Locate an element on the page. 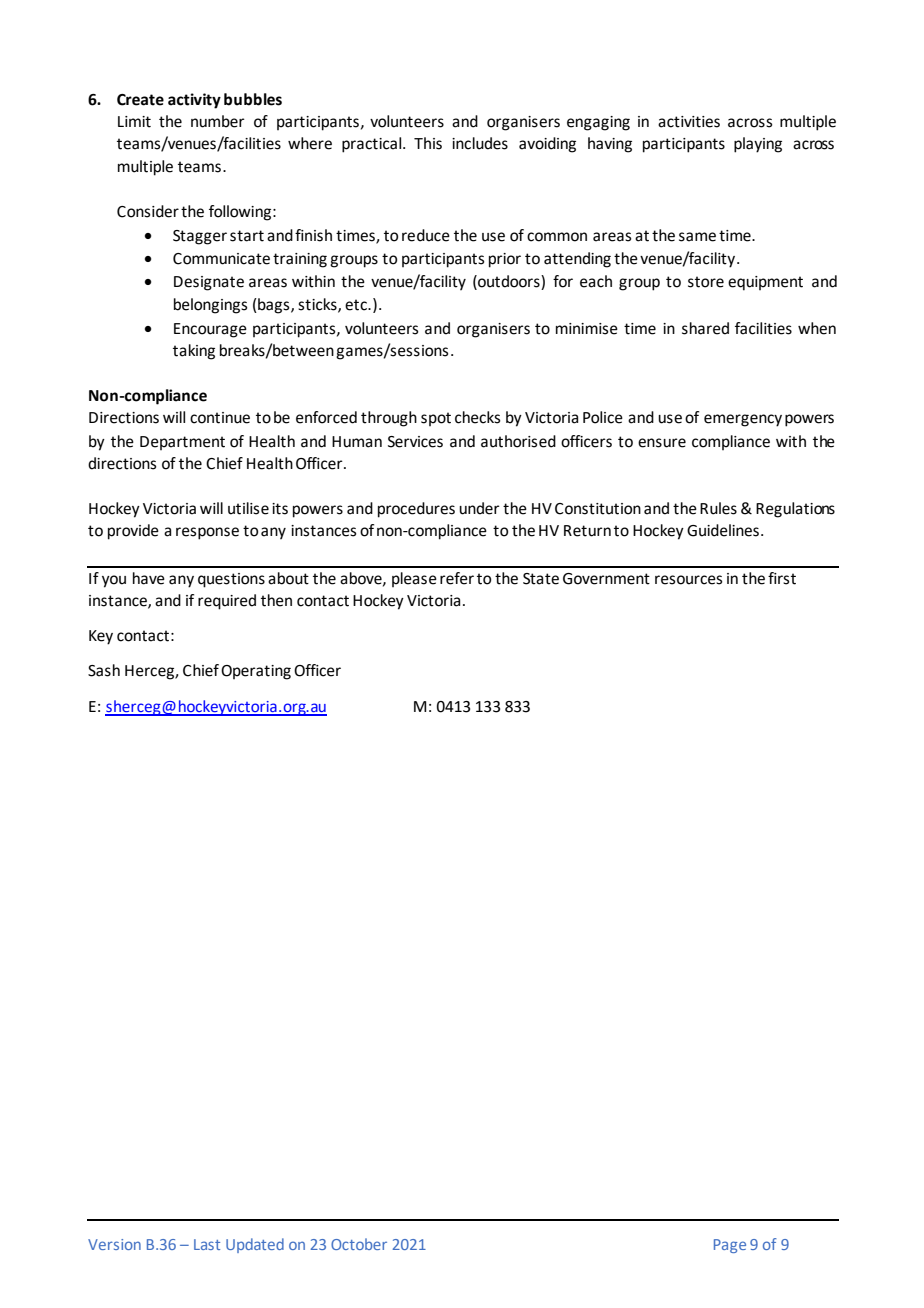  October is located at coordinates (359, 1244).
